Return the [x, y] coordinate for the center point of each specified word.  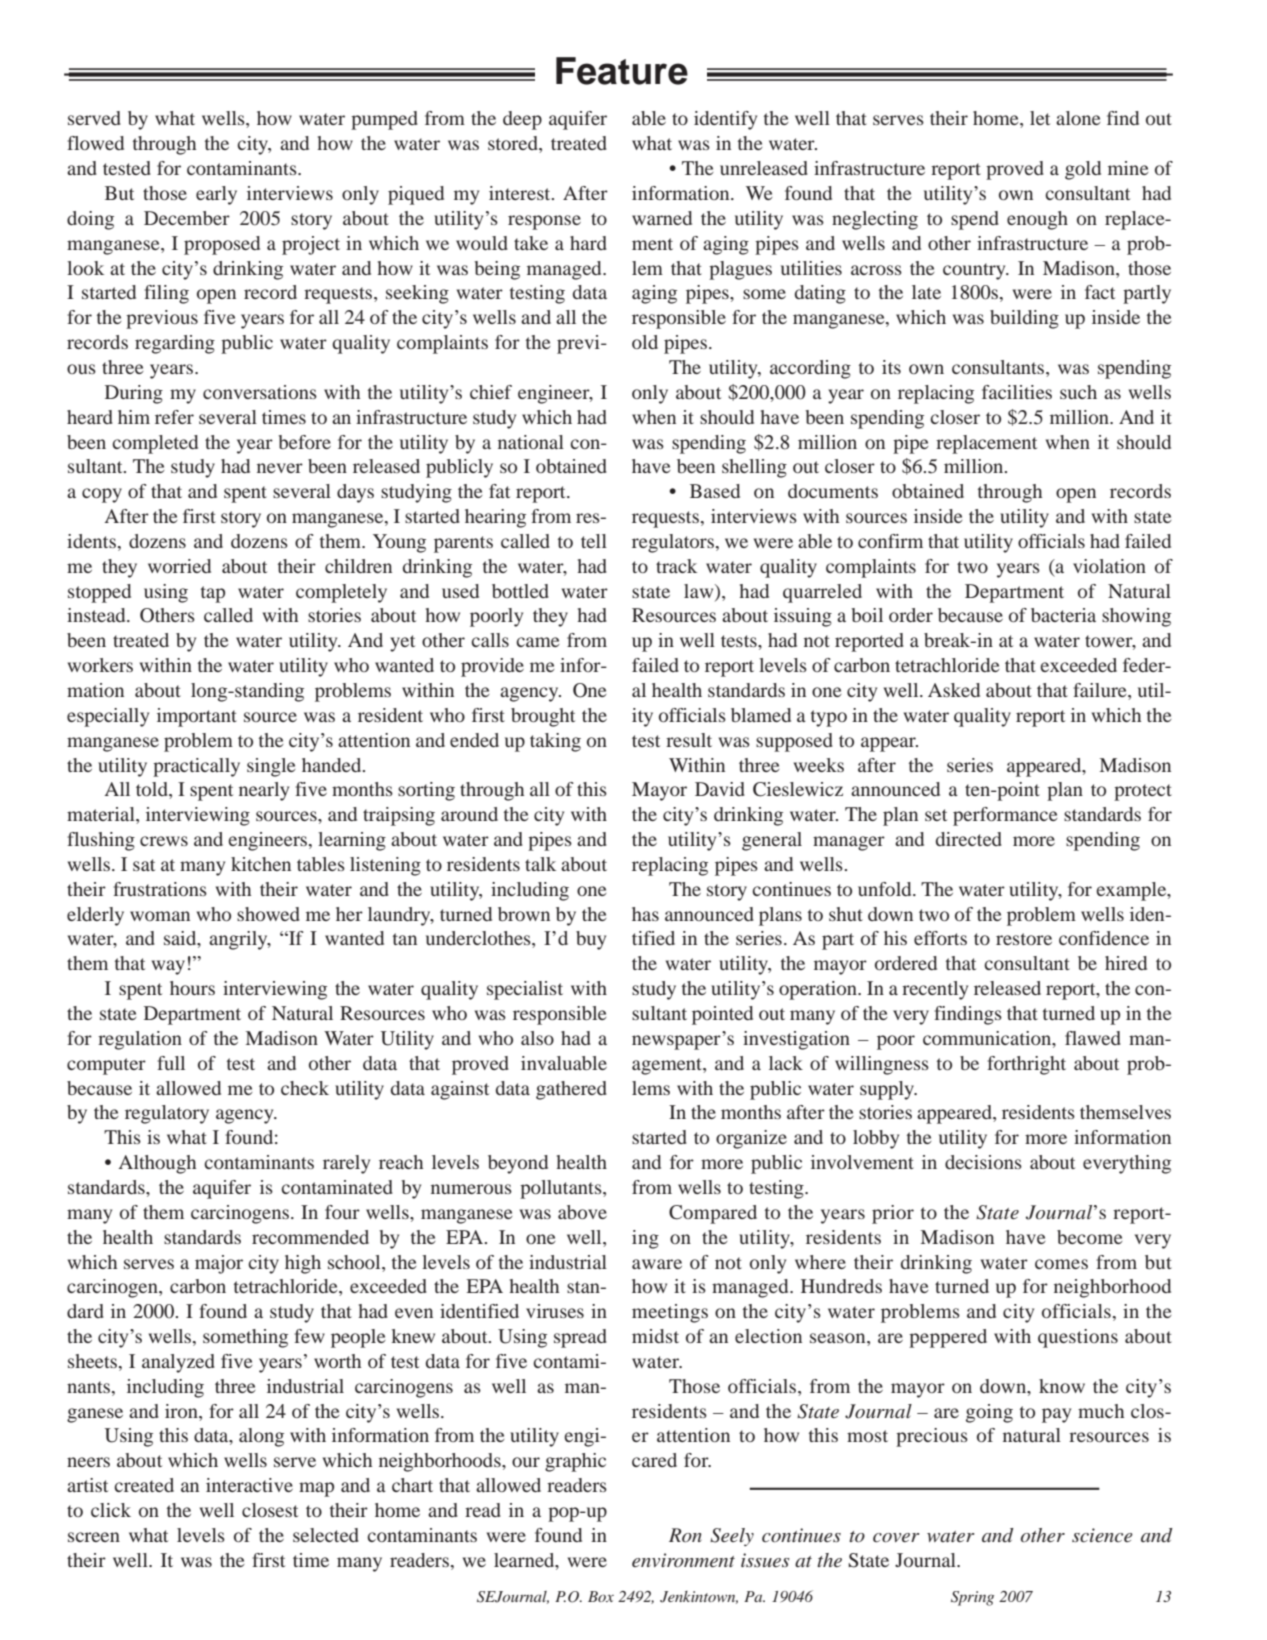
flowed [95, 143]
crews [164, 841]
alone [1078, 118]
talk [540, 864]
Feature [622, 71]
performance [1005, 816]
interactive [249, 1485]
